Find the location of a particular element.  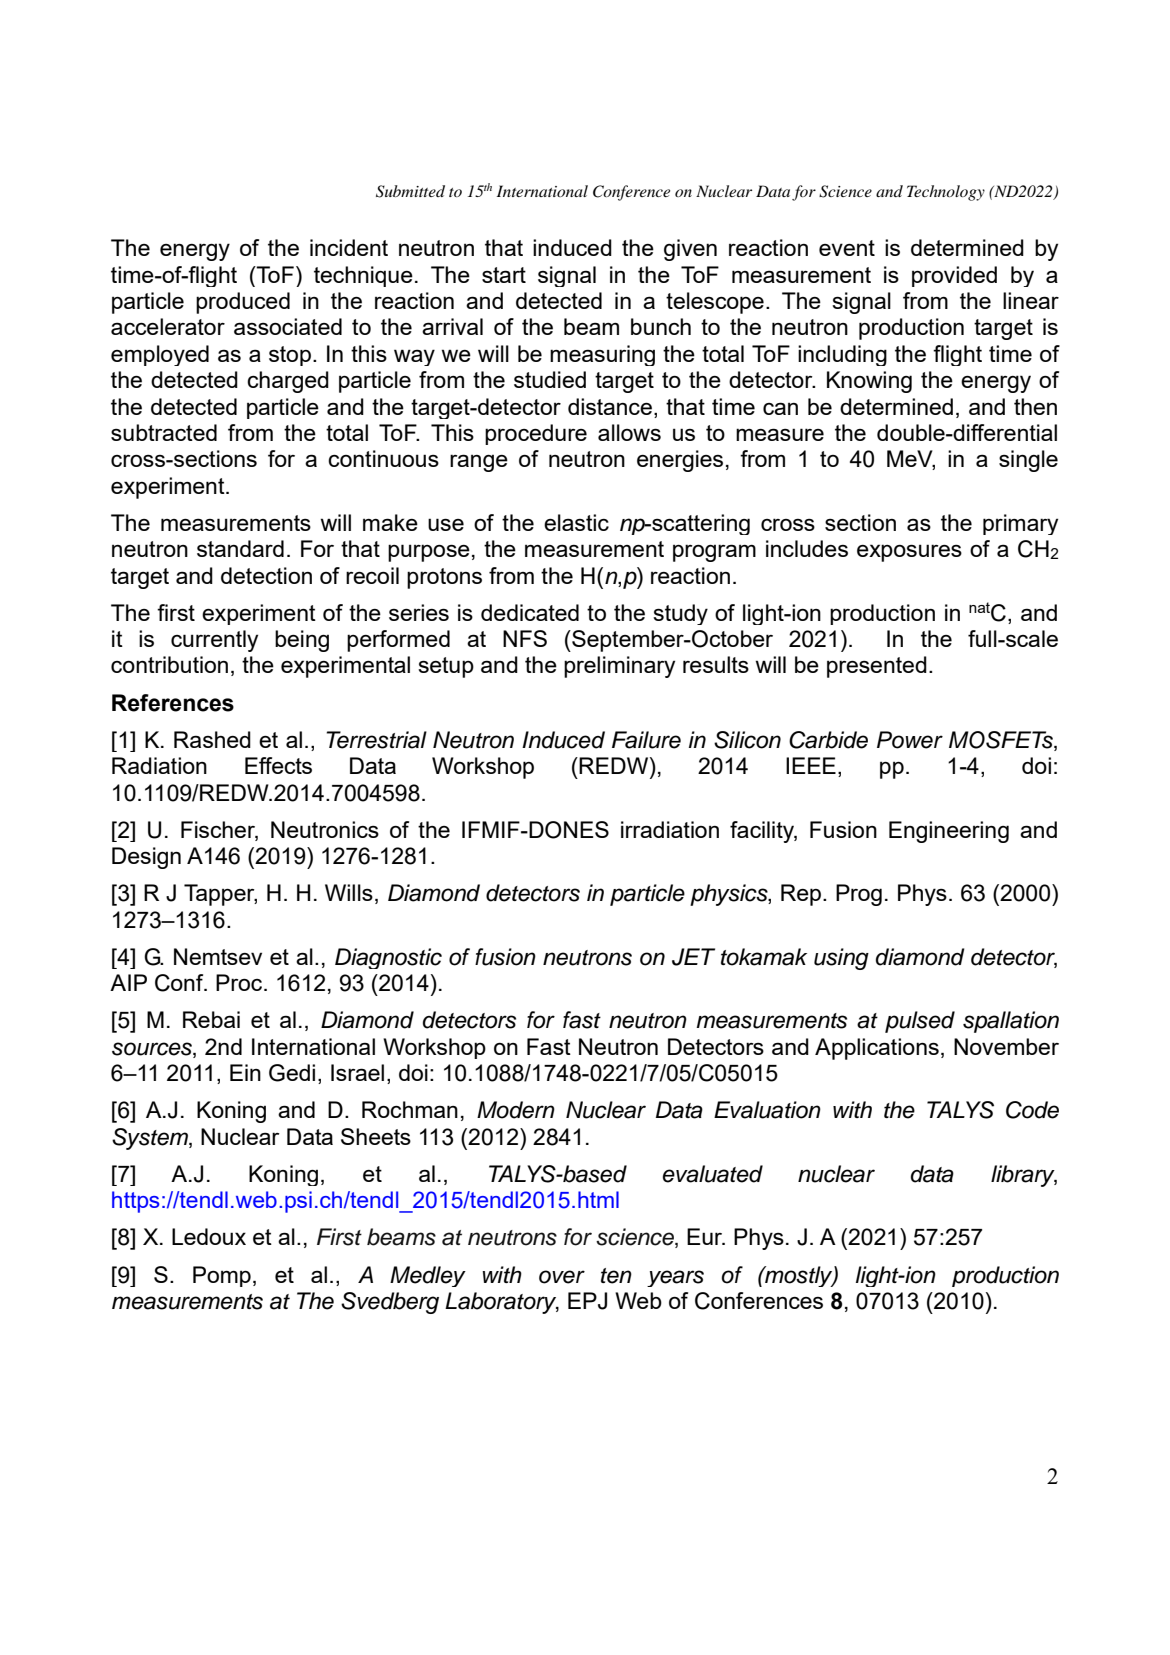

Pomp is located at coordinates (222, 1276).
